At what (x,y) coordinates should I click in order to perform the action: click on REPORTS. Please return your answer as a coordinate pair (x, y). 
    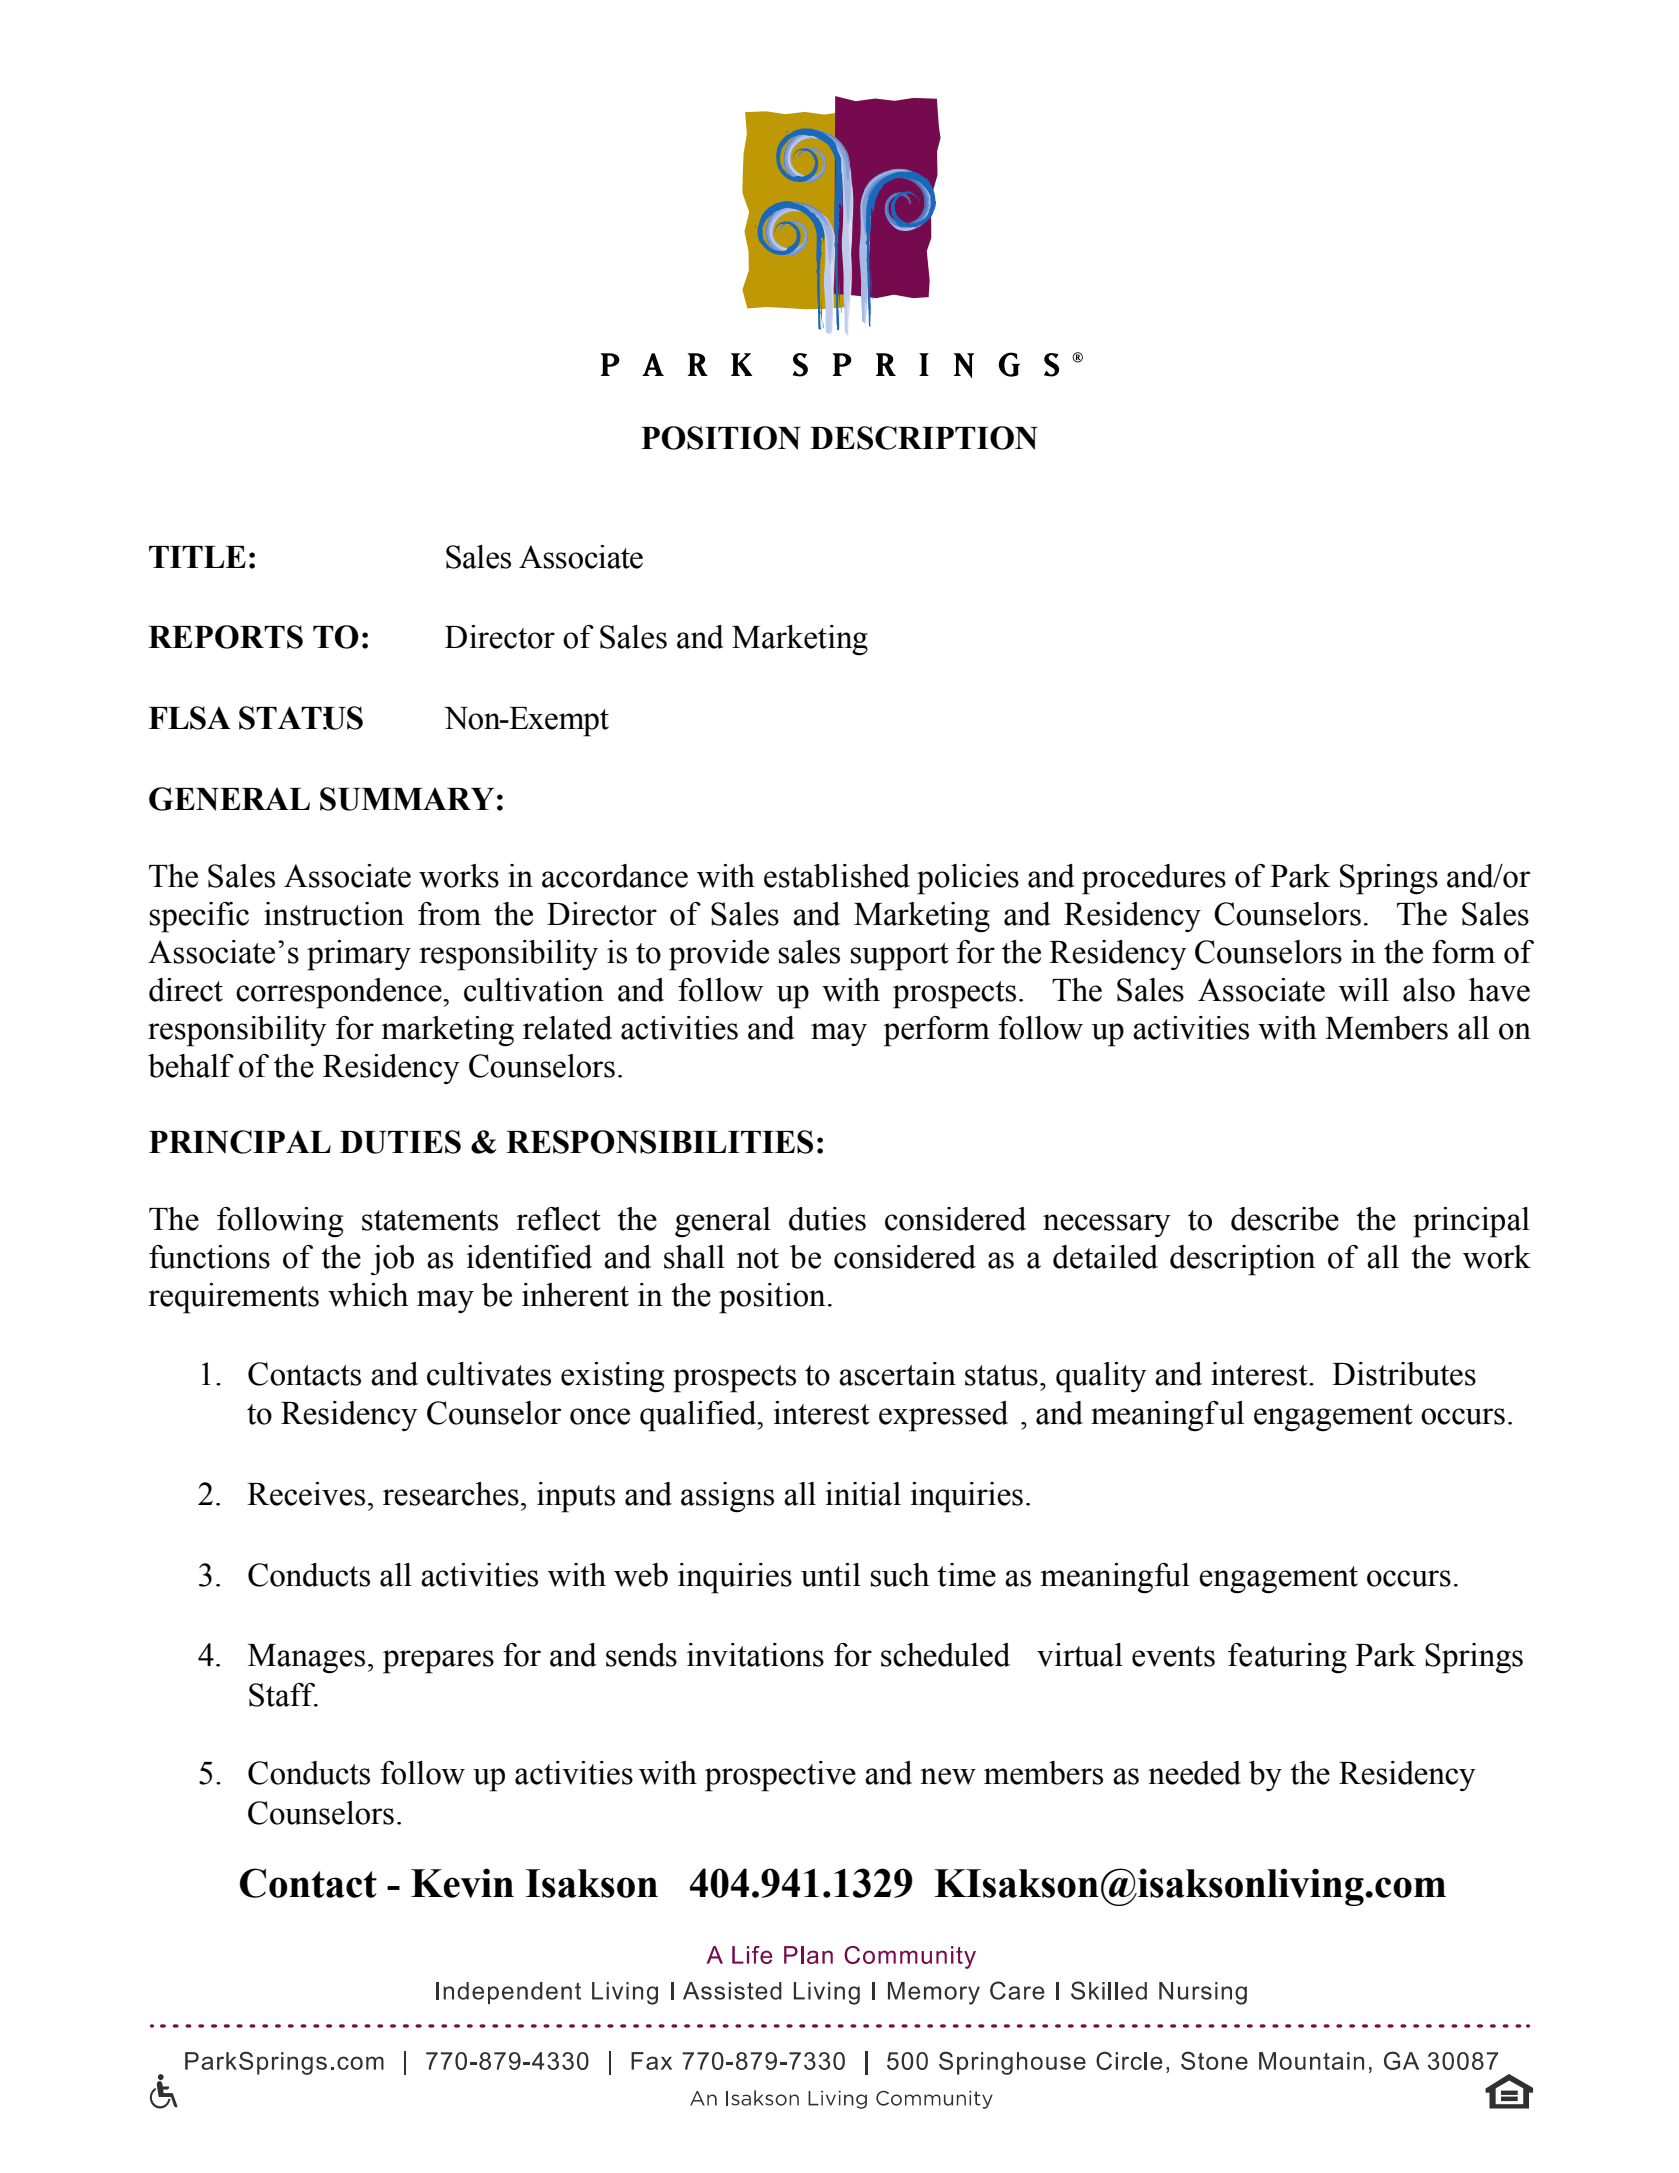
    Looking at the image, I should click on (225, 637).
